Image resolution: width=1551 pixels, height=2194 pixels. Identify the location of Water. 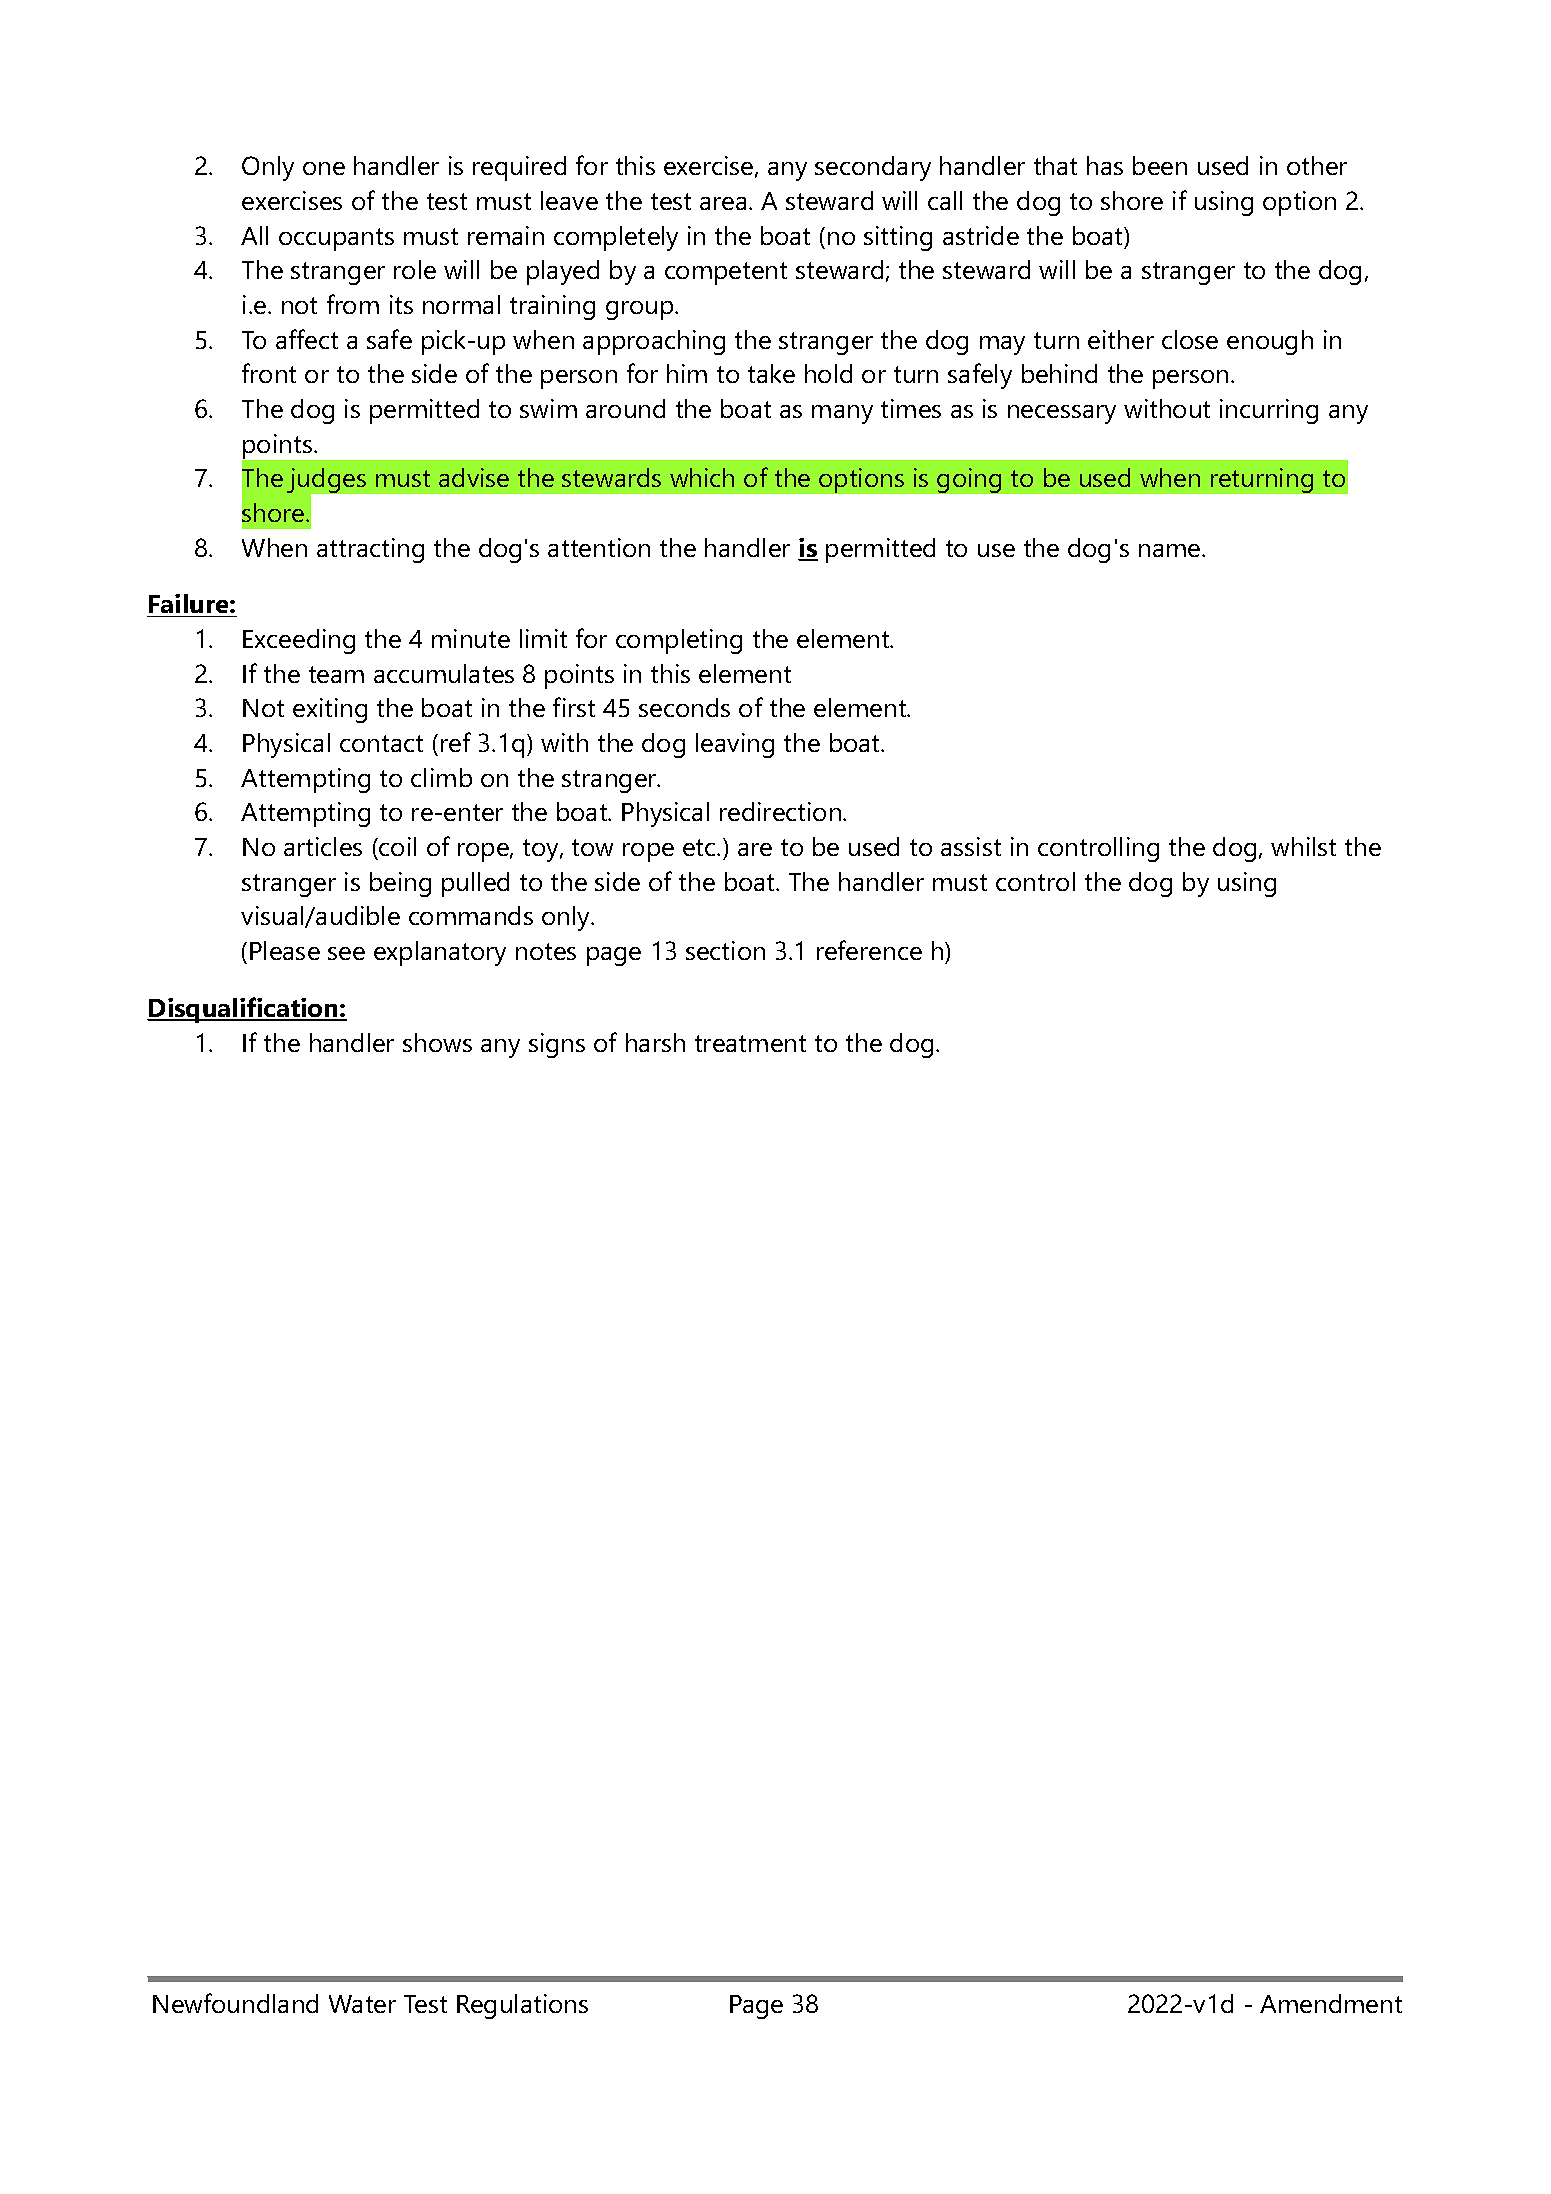
(362, 2004).
